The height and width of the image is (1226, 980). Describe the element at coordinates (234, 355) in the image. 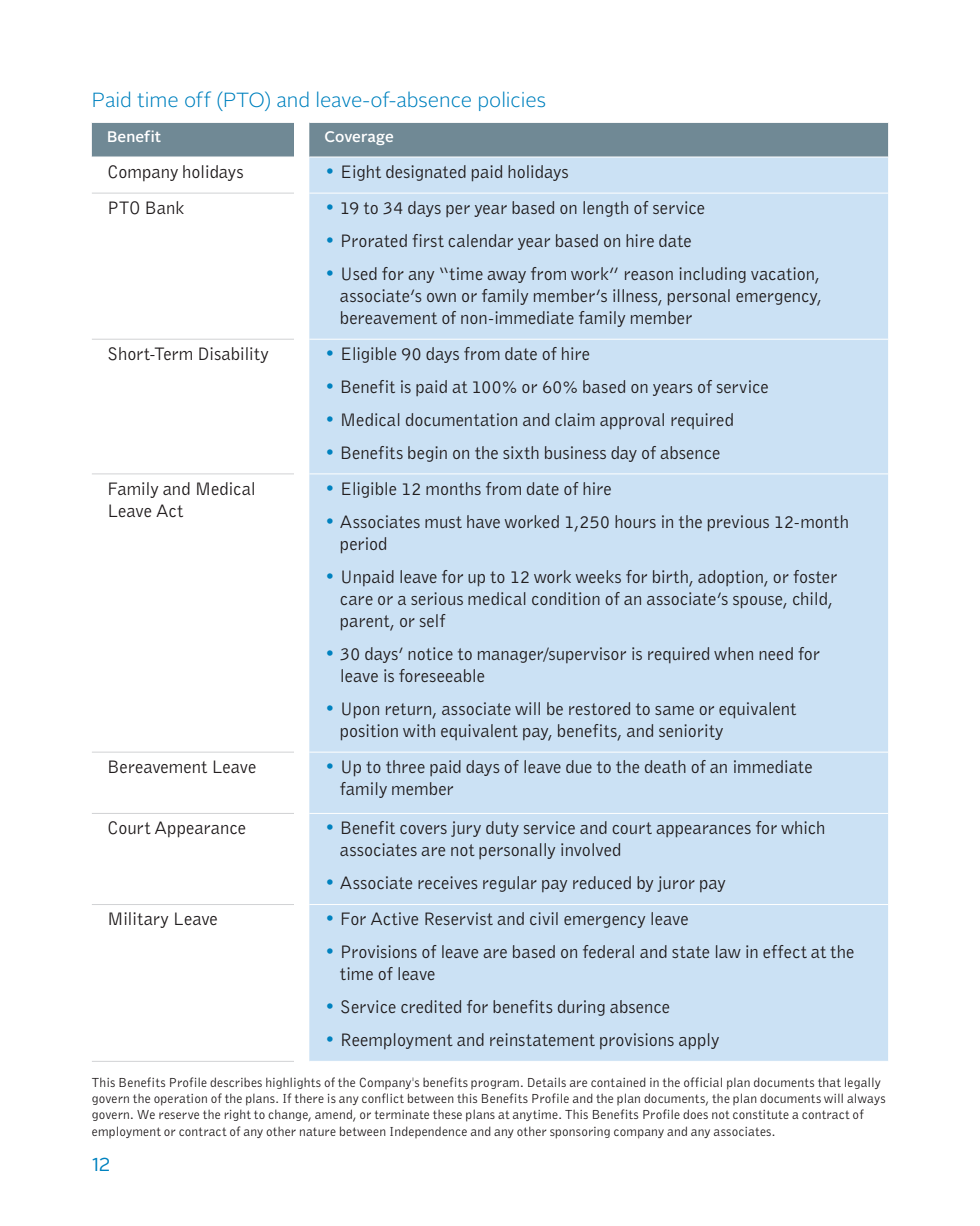

I see `Disability` at that location.
